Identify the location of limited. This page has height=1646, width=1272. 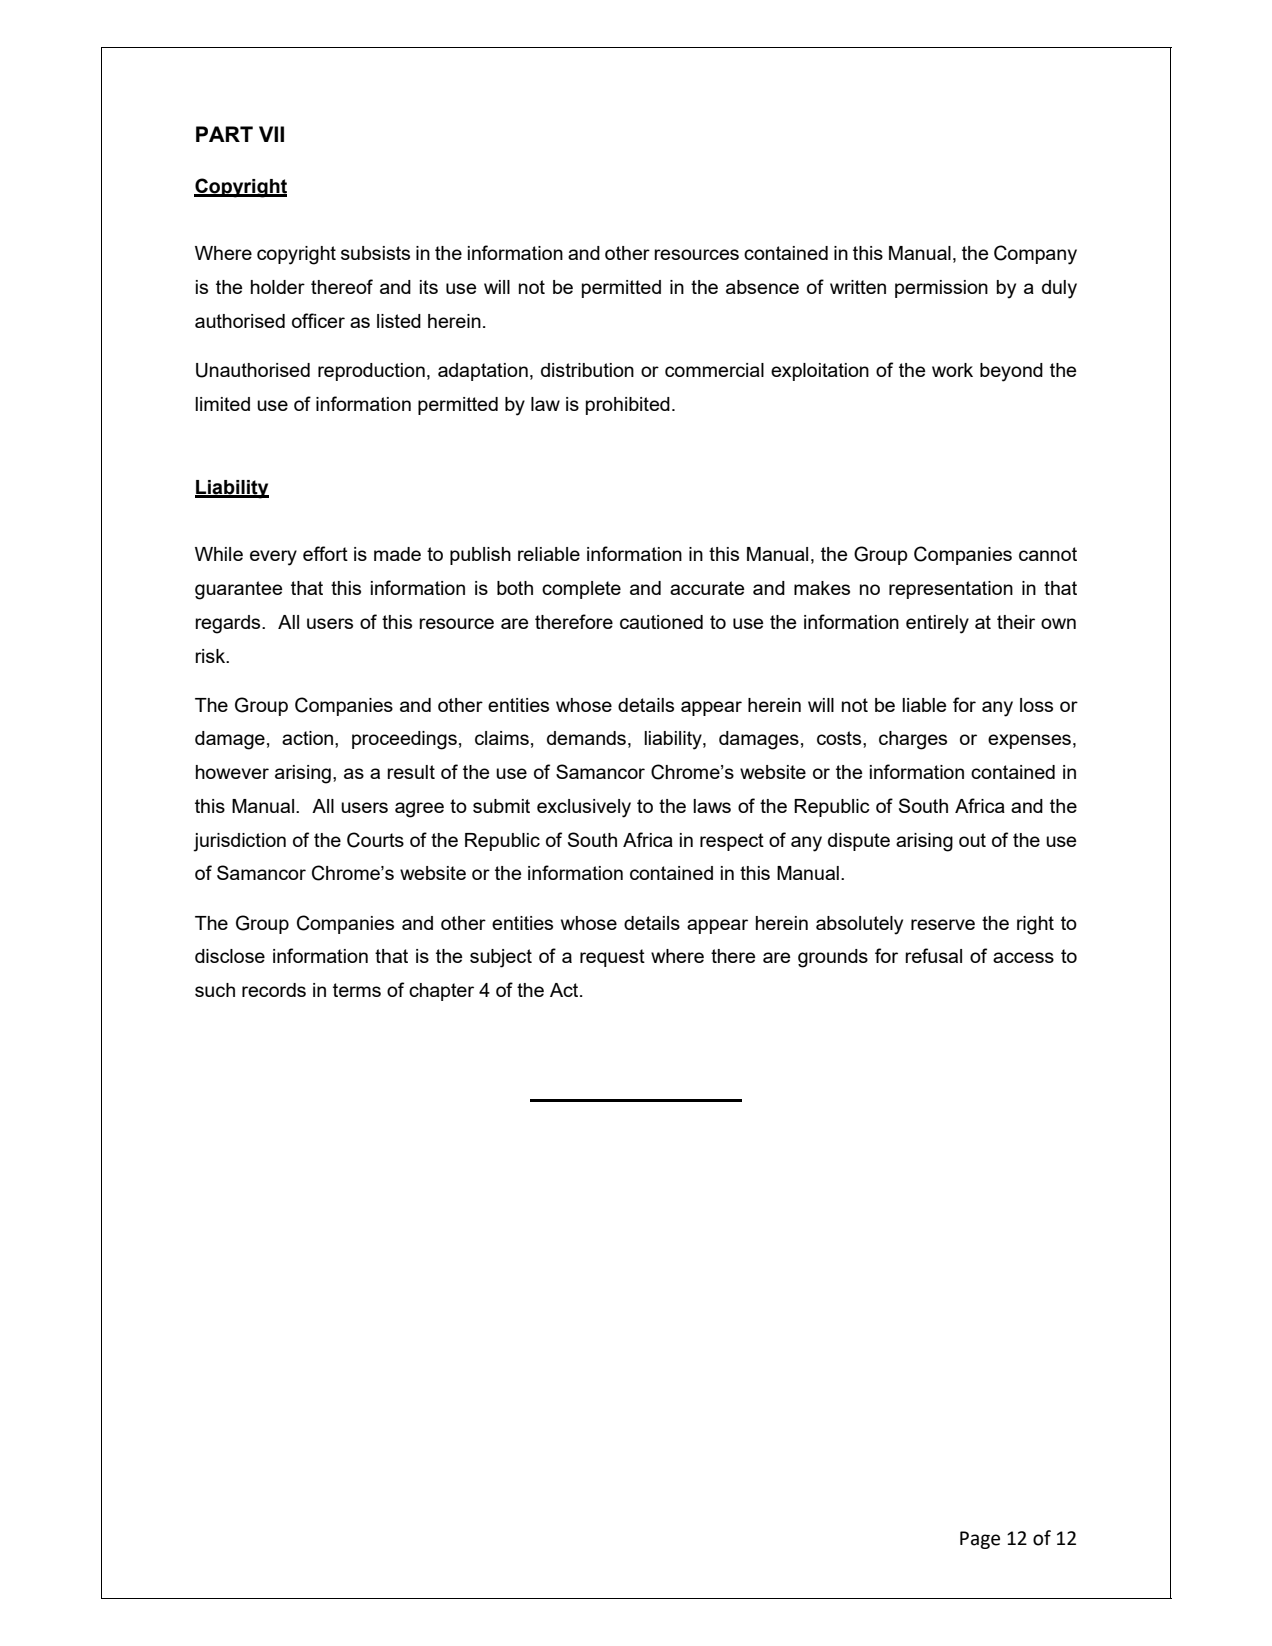
(222, 404).
